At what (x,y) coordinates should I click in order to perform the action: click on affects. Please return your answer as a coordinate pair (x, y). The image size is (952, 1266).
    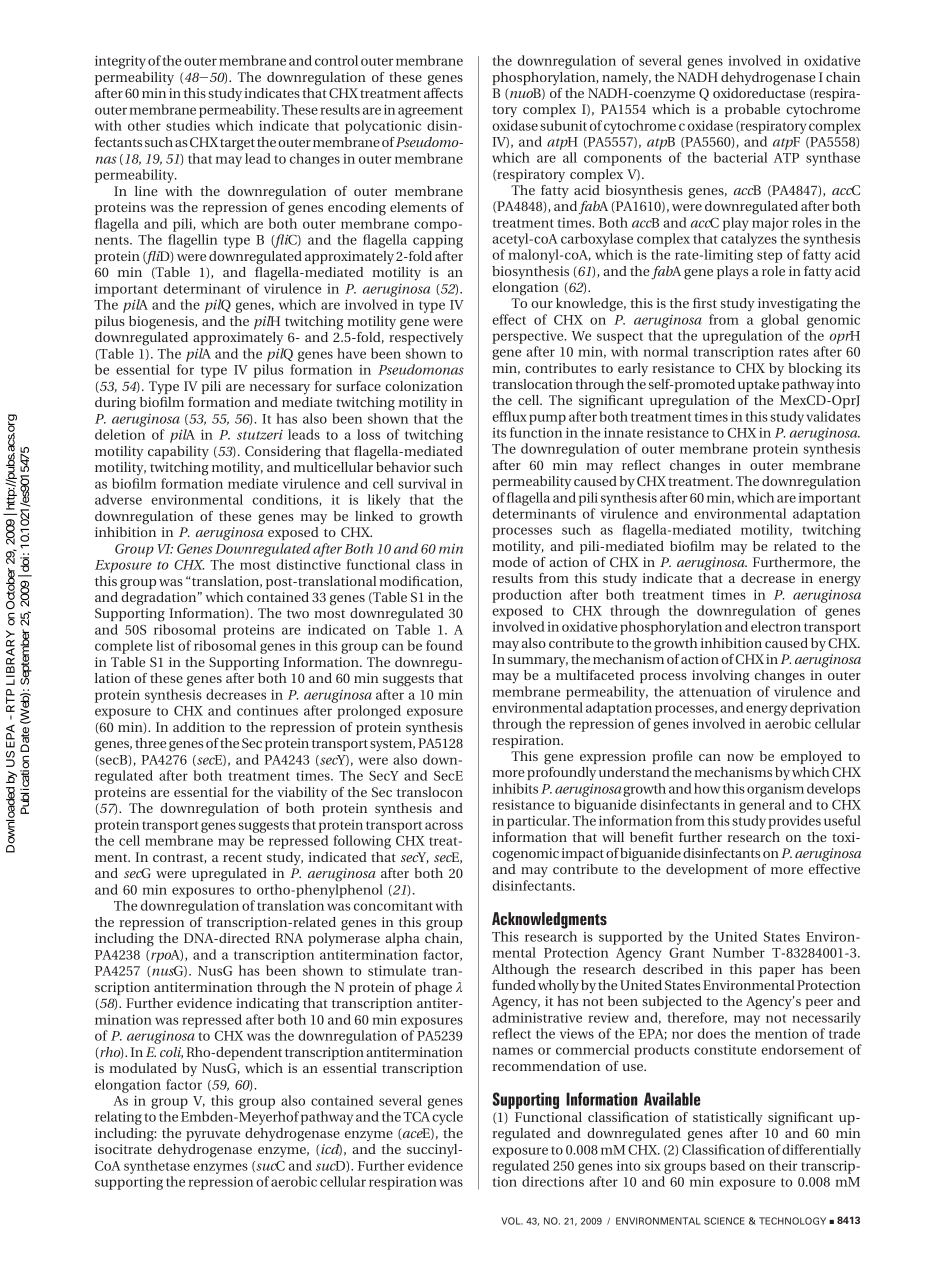
    Looking at the image, I should click on (443, 93).
